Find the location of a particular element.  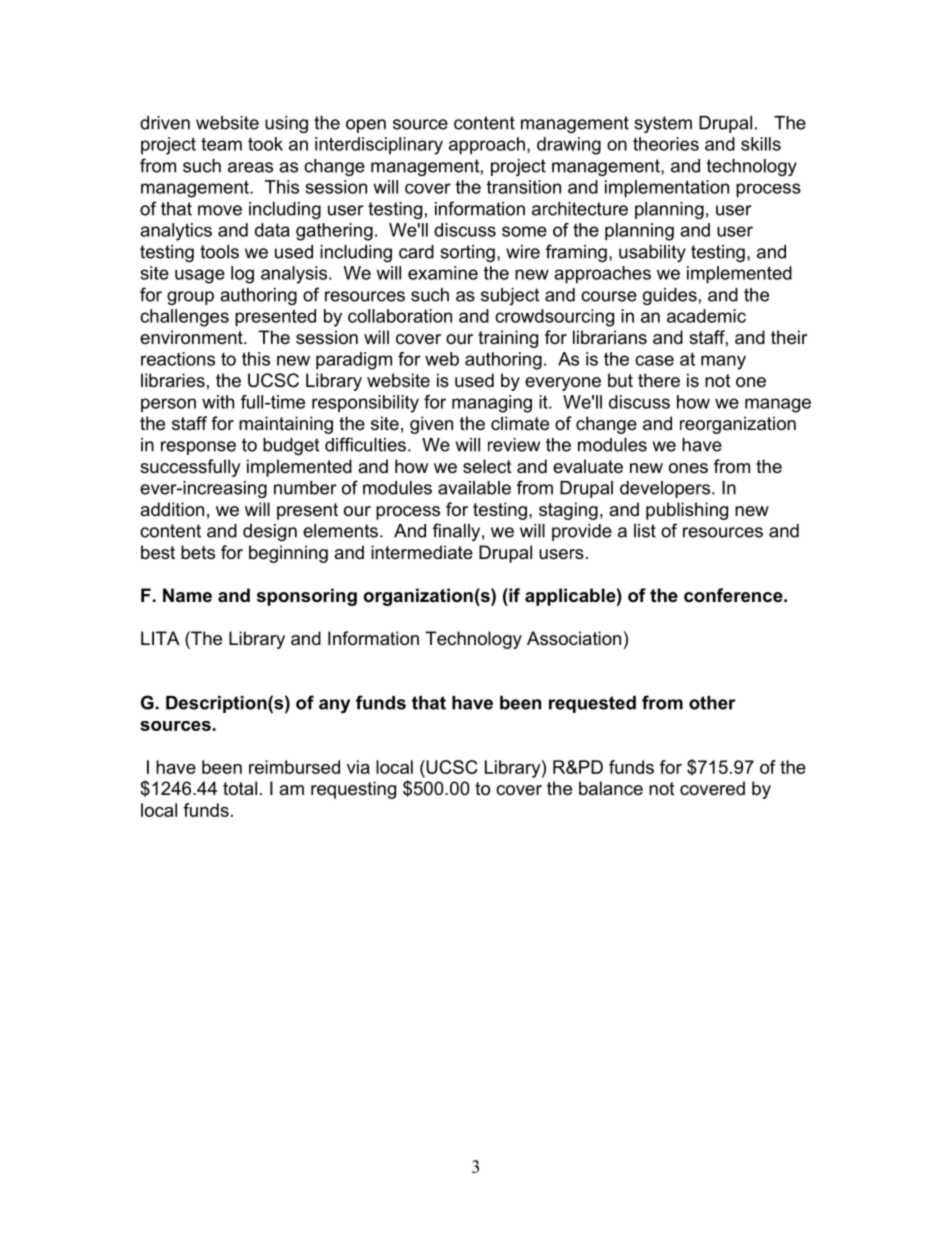

response is located at coordinates (198, 448).
